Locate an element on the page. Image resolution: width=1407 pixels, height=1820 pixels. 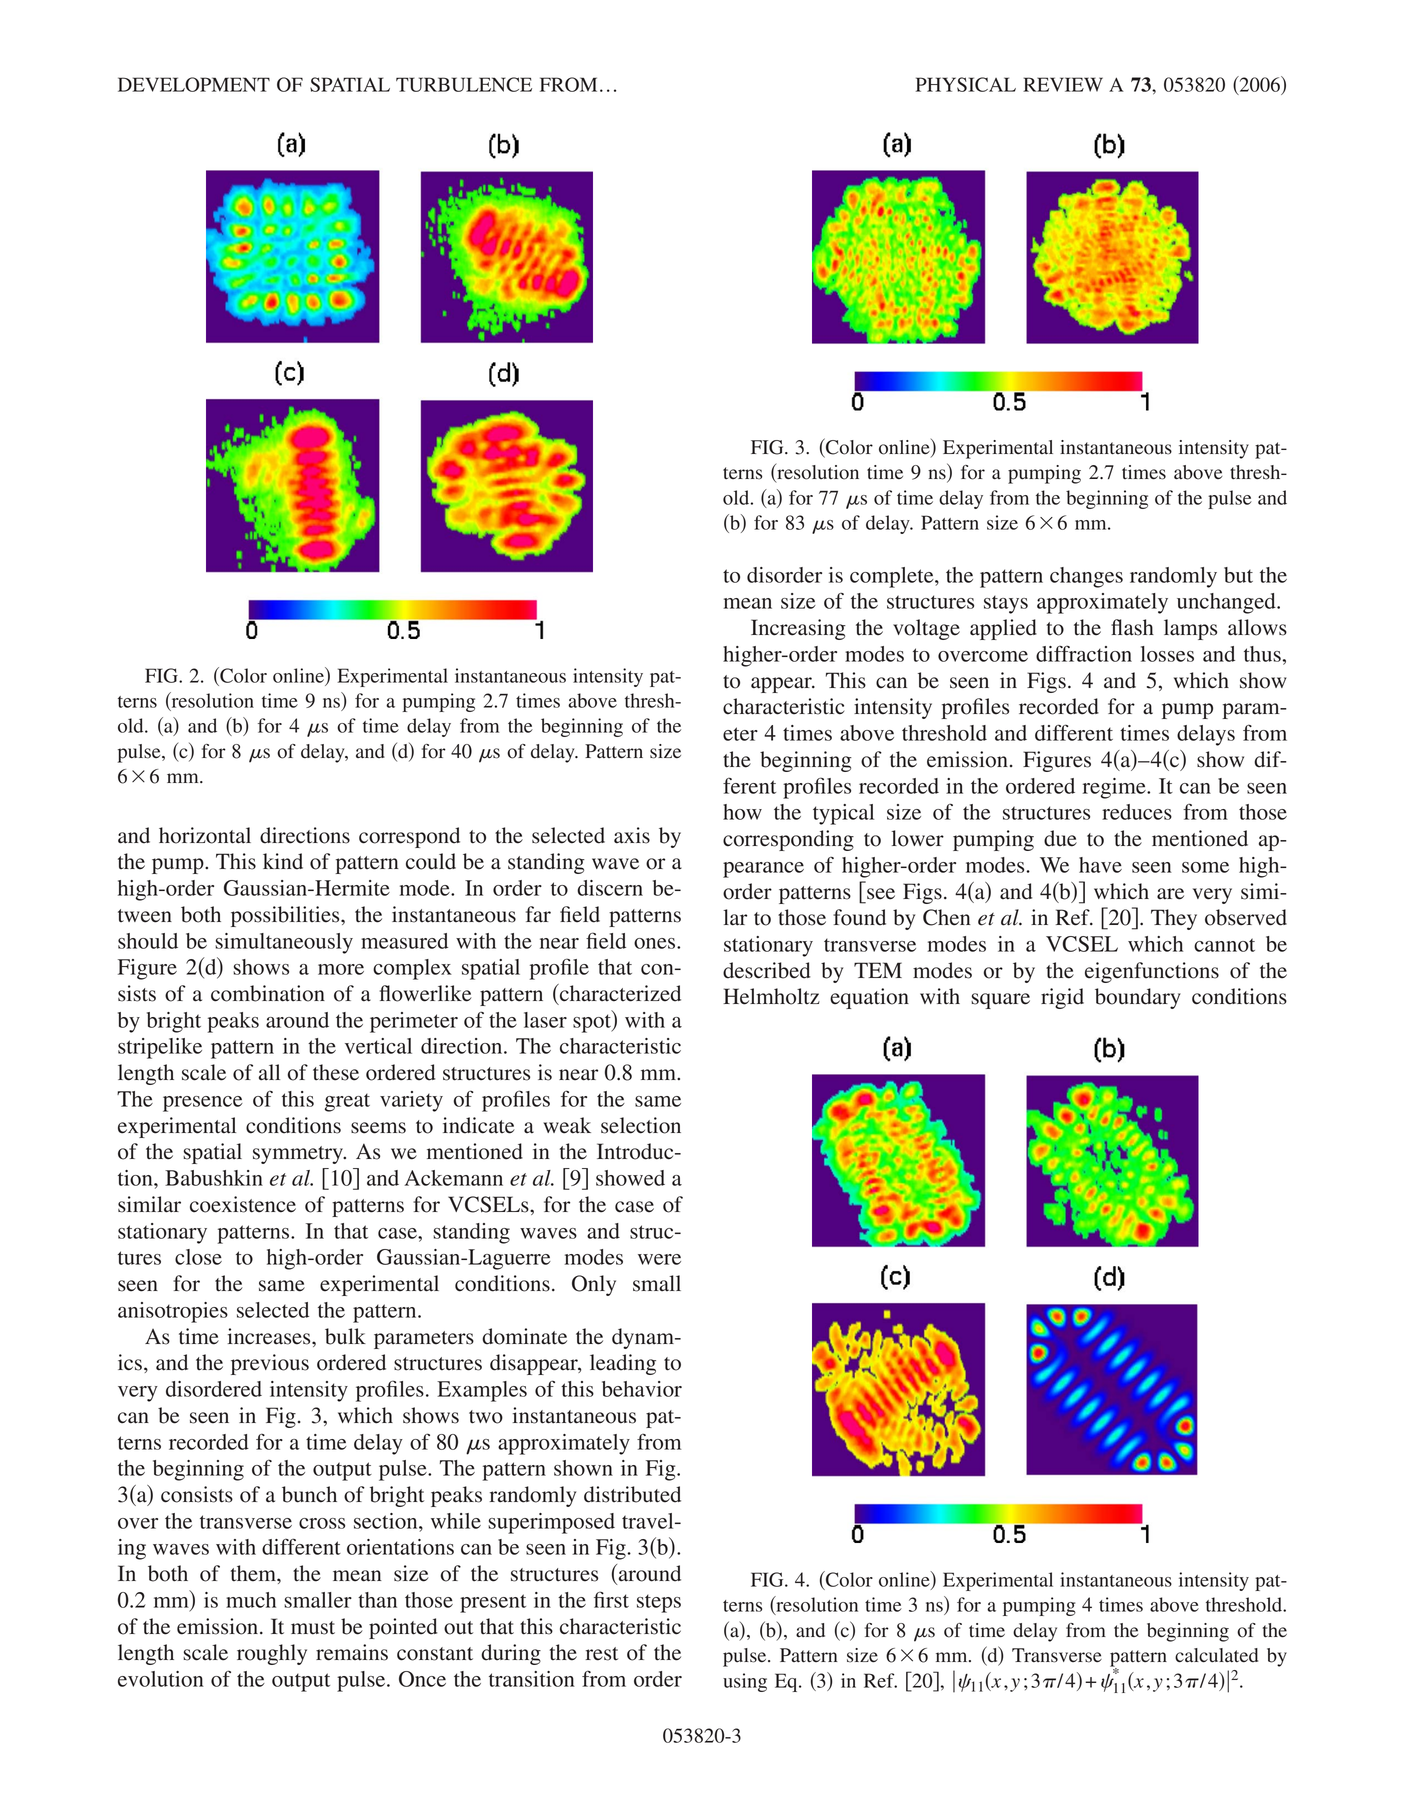
roughly is located at coordinates (272, 1654).
